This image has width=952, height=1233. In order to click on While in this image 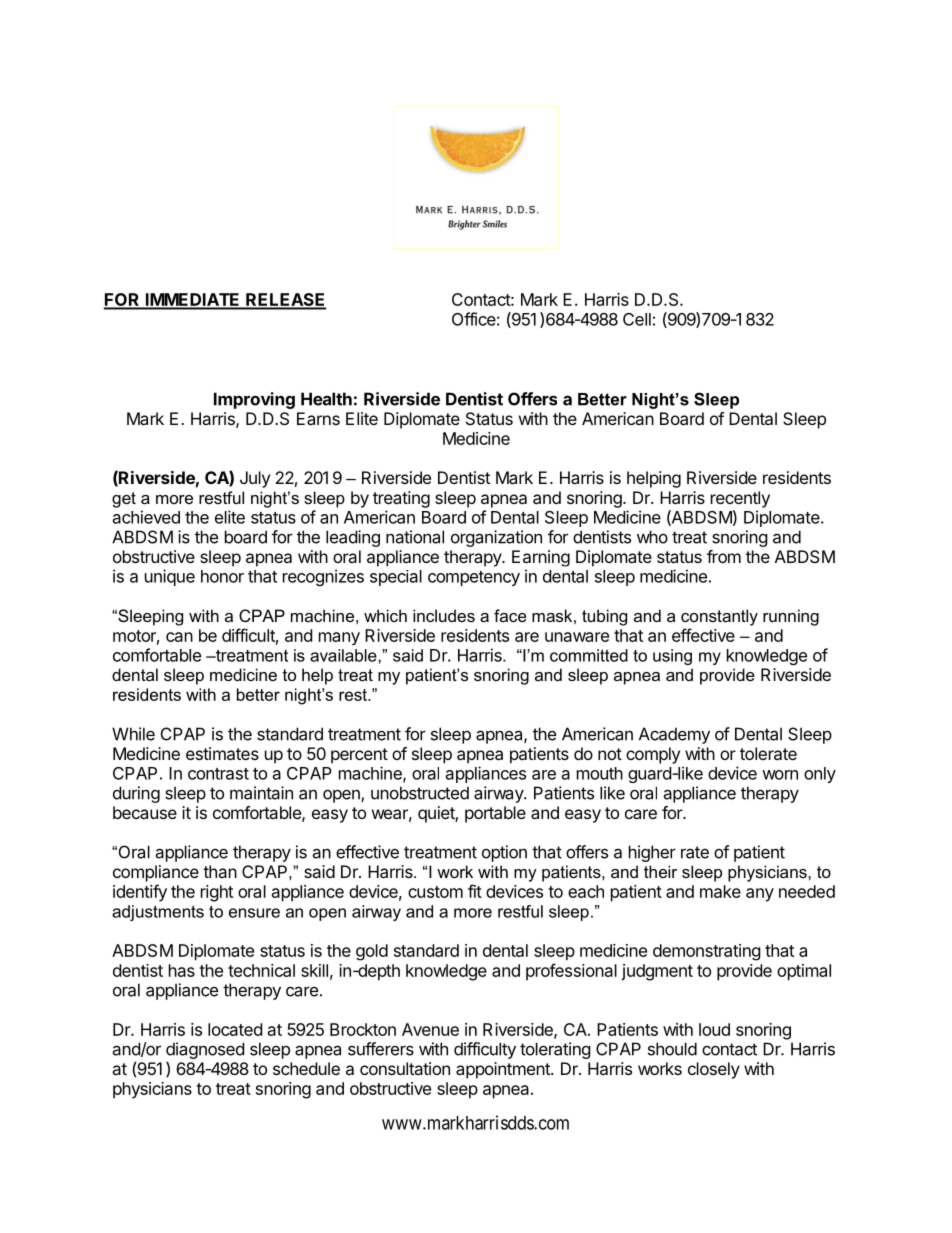, I will do `click(133, 734)`.
